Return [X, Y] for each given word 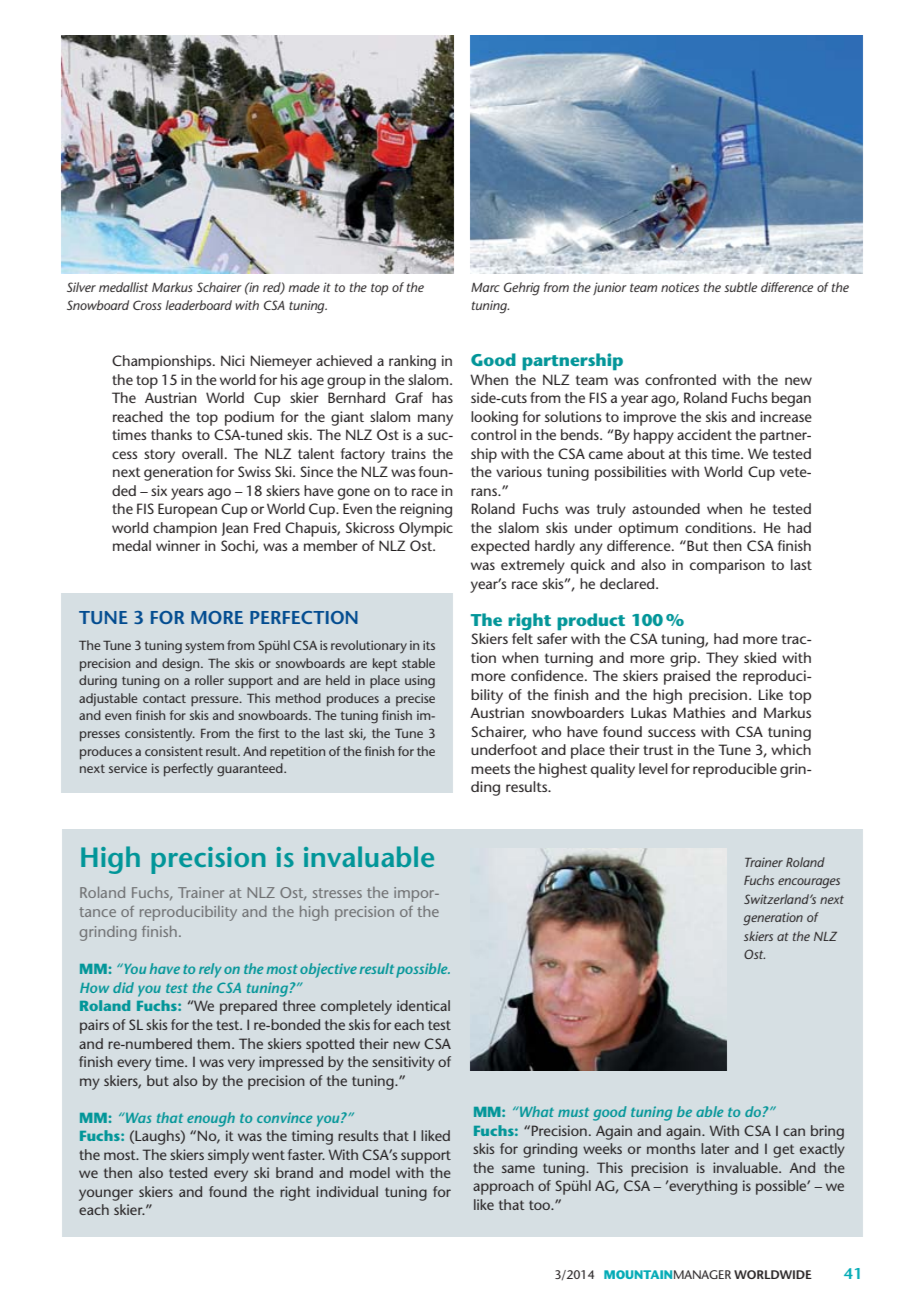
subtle [740, 287]
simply [228, 1156]
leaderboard [199, 305]
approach [503, 1187]
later [715, 1148]
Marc [485, 287]
